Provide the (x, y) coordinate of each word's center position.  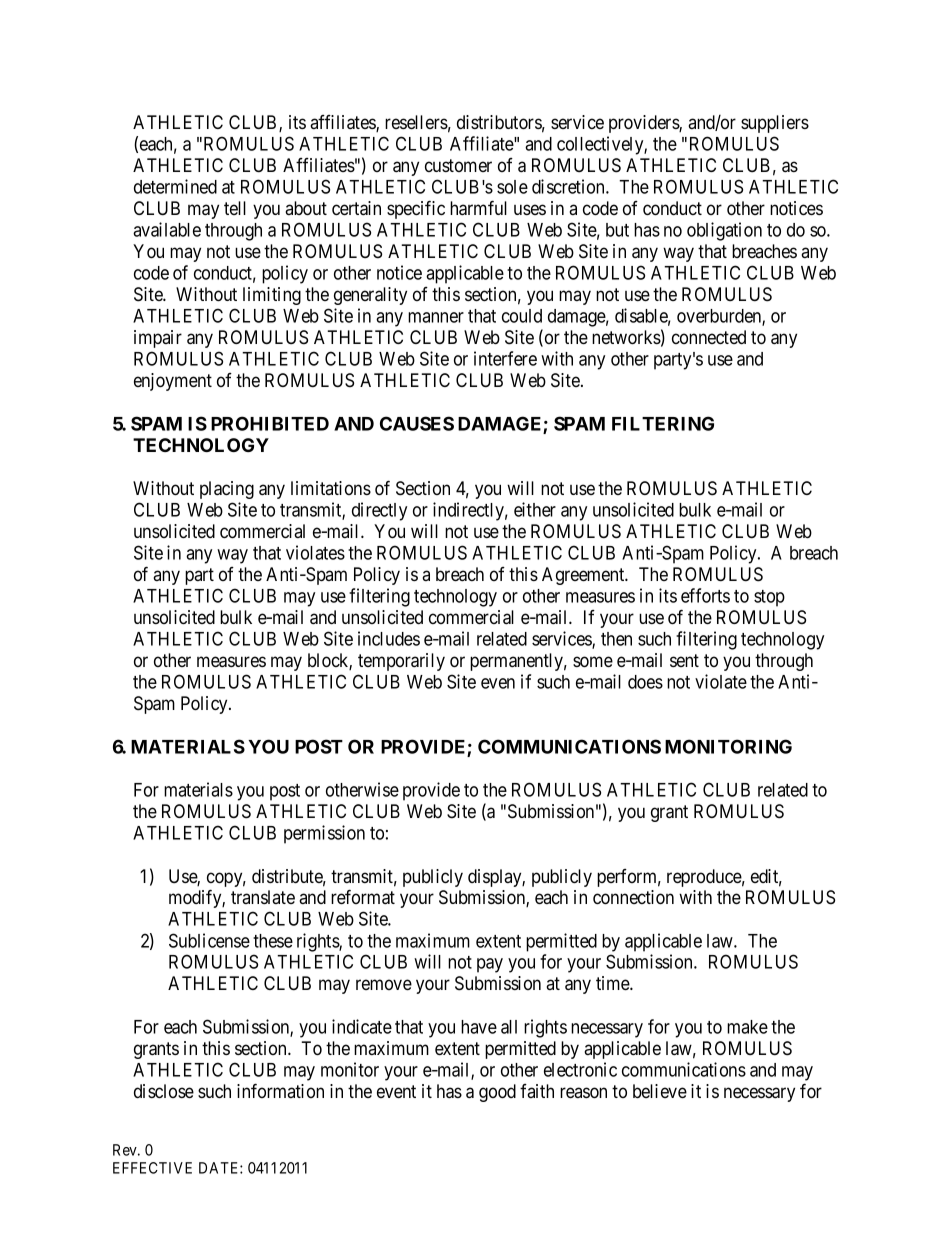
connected (709, 337)
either (535, 509)
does (645, 682)
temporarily (401, 662)
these (273, 941)
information (280, 1090)
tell (235, 208)
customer (458, 165)
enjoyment (173, 382)
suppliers (775, 124)
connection (633, 897)
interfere (505, 358)
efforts (705, 595)
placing (227, 490)
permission (324, 834)
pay (490, 965)
